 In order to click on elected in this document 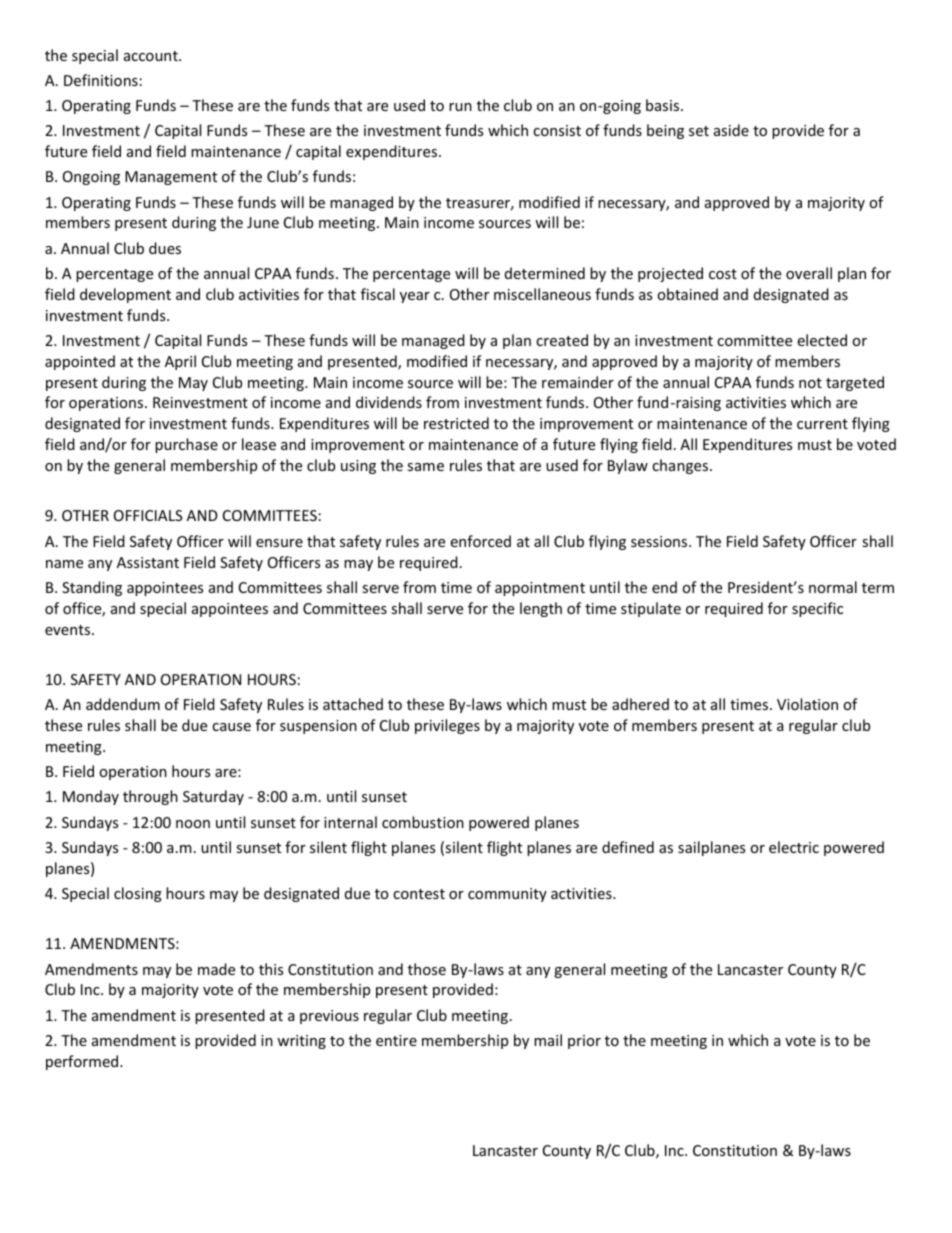, I will do `click(822, 340)`.
